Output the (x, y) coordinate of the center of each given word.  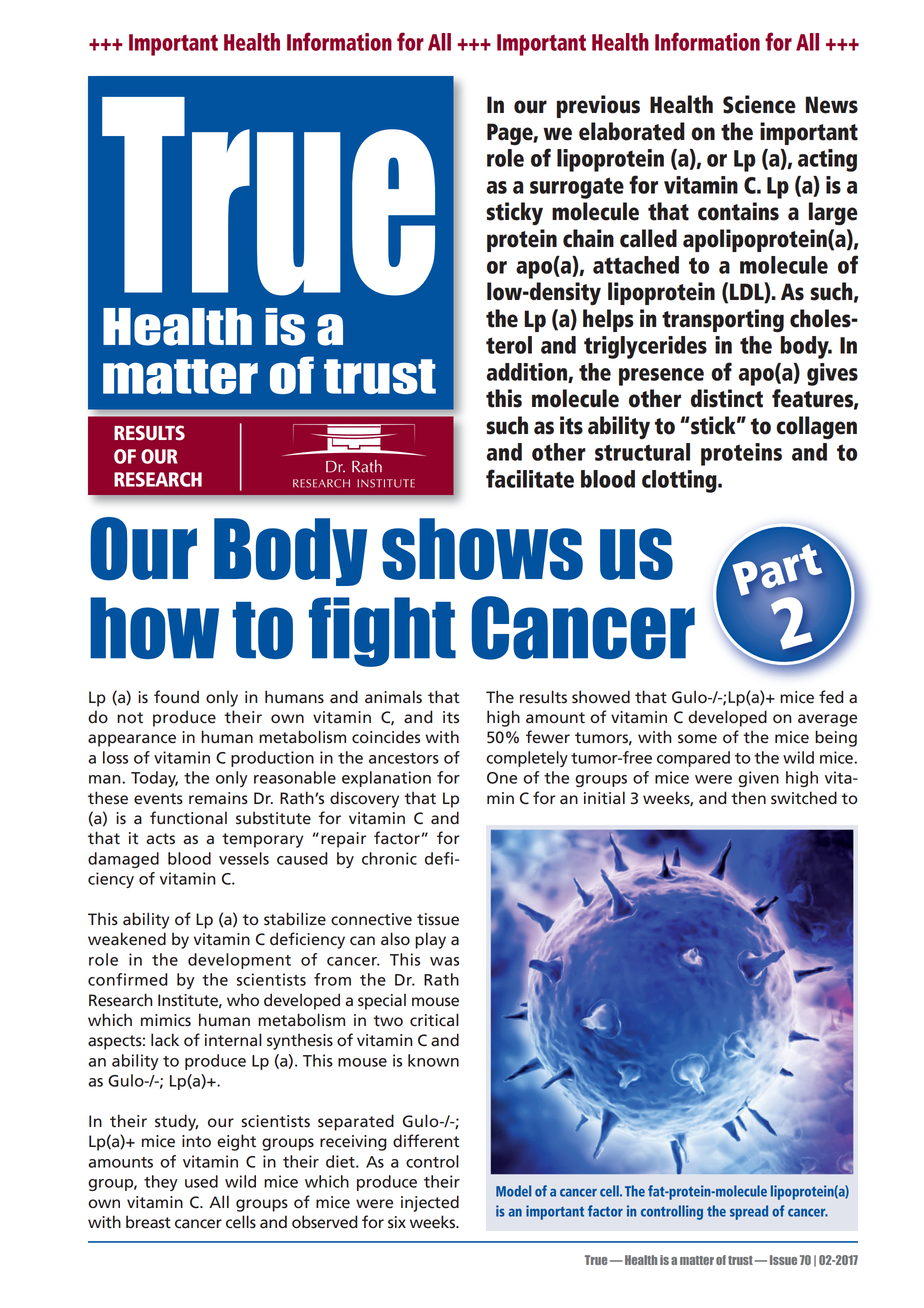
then (748, 798)
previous (598, 106)
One (502, 778)
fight (382, 632)
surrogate (577, 188)
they (161, 1183)
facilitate (530, 478)
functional (188, 818)
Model (513, 1191)
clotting (680, 481)
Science (759, 104)
